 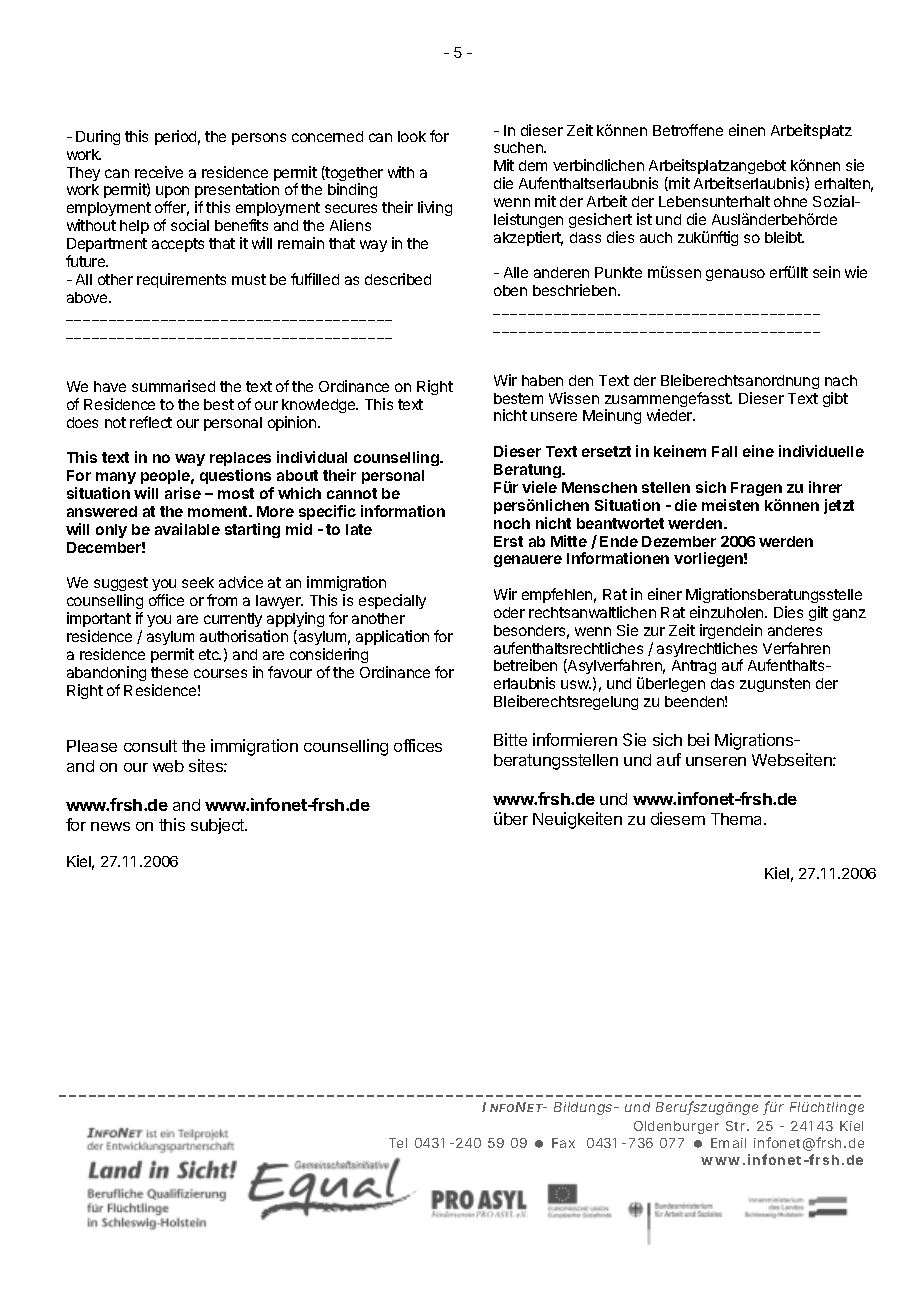 I want to click on Email, so click(x=728, y=1143).
